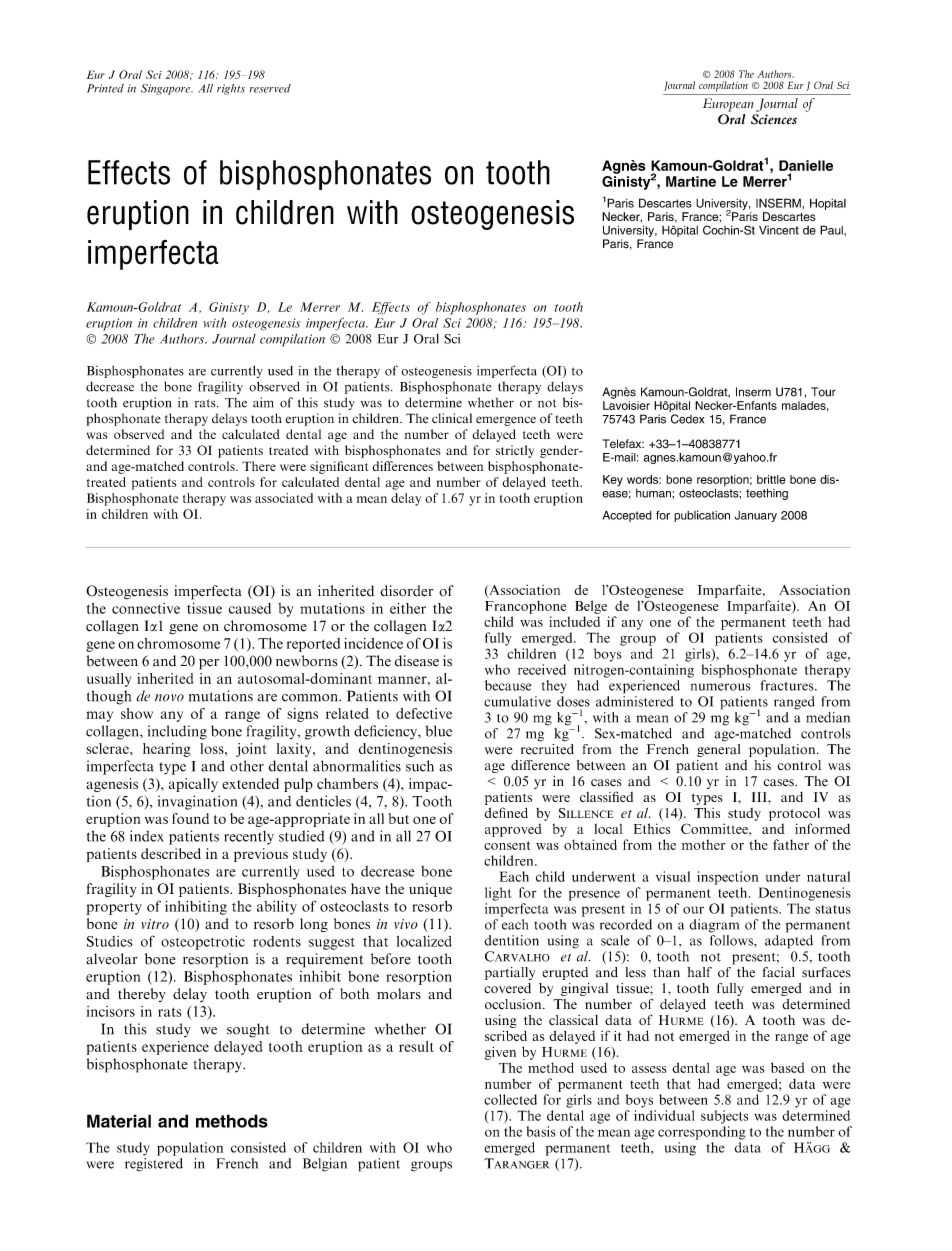  What do you see at coordinates (154, 1165) in the screenshot?
I see `registered` at bounding box center [154, 1165].
